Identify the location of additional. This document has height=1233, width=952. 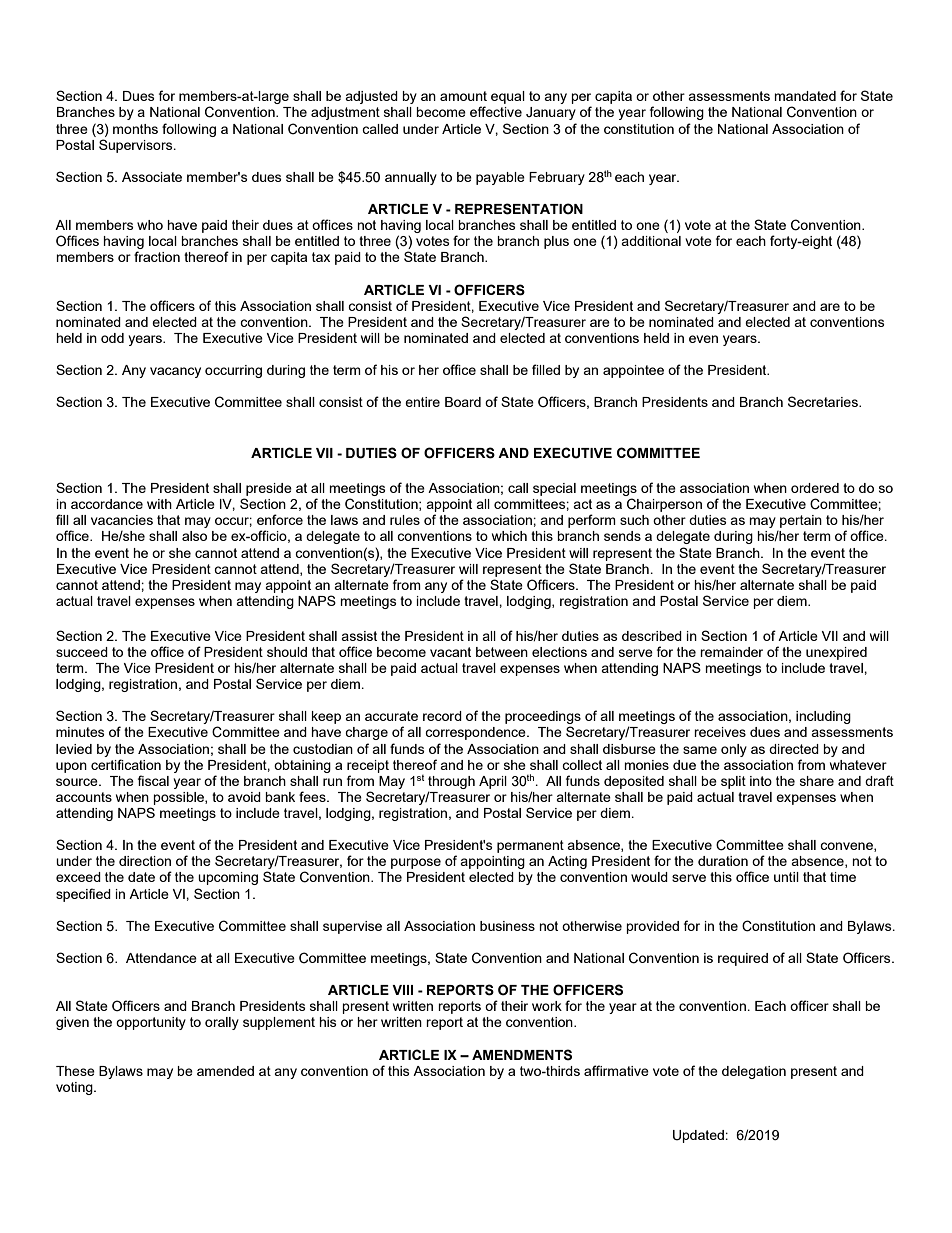
(651, 241).
